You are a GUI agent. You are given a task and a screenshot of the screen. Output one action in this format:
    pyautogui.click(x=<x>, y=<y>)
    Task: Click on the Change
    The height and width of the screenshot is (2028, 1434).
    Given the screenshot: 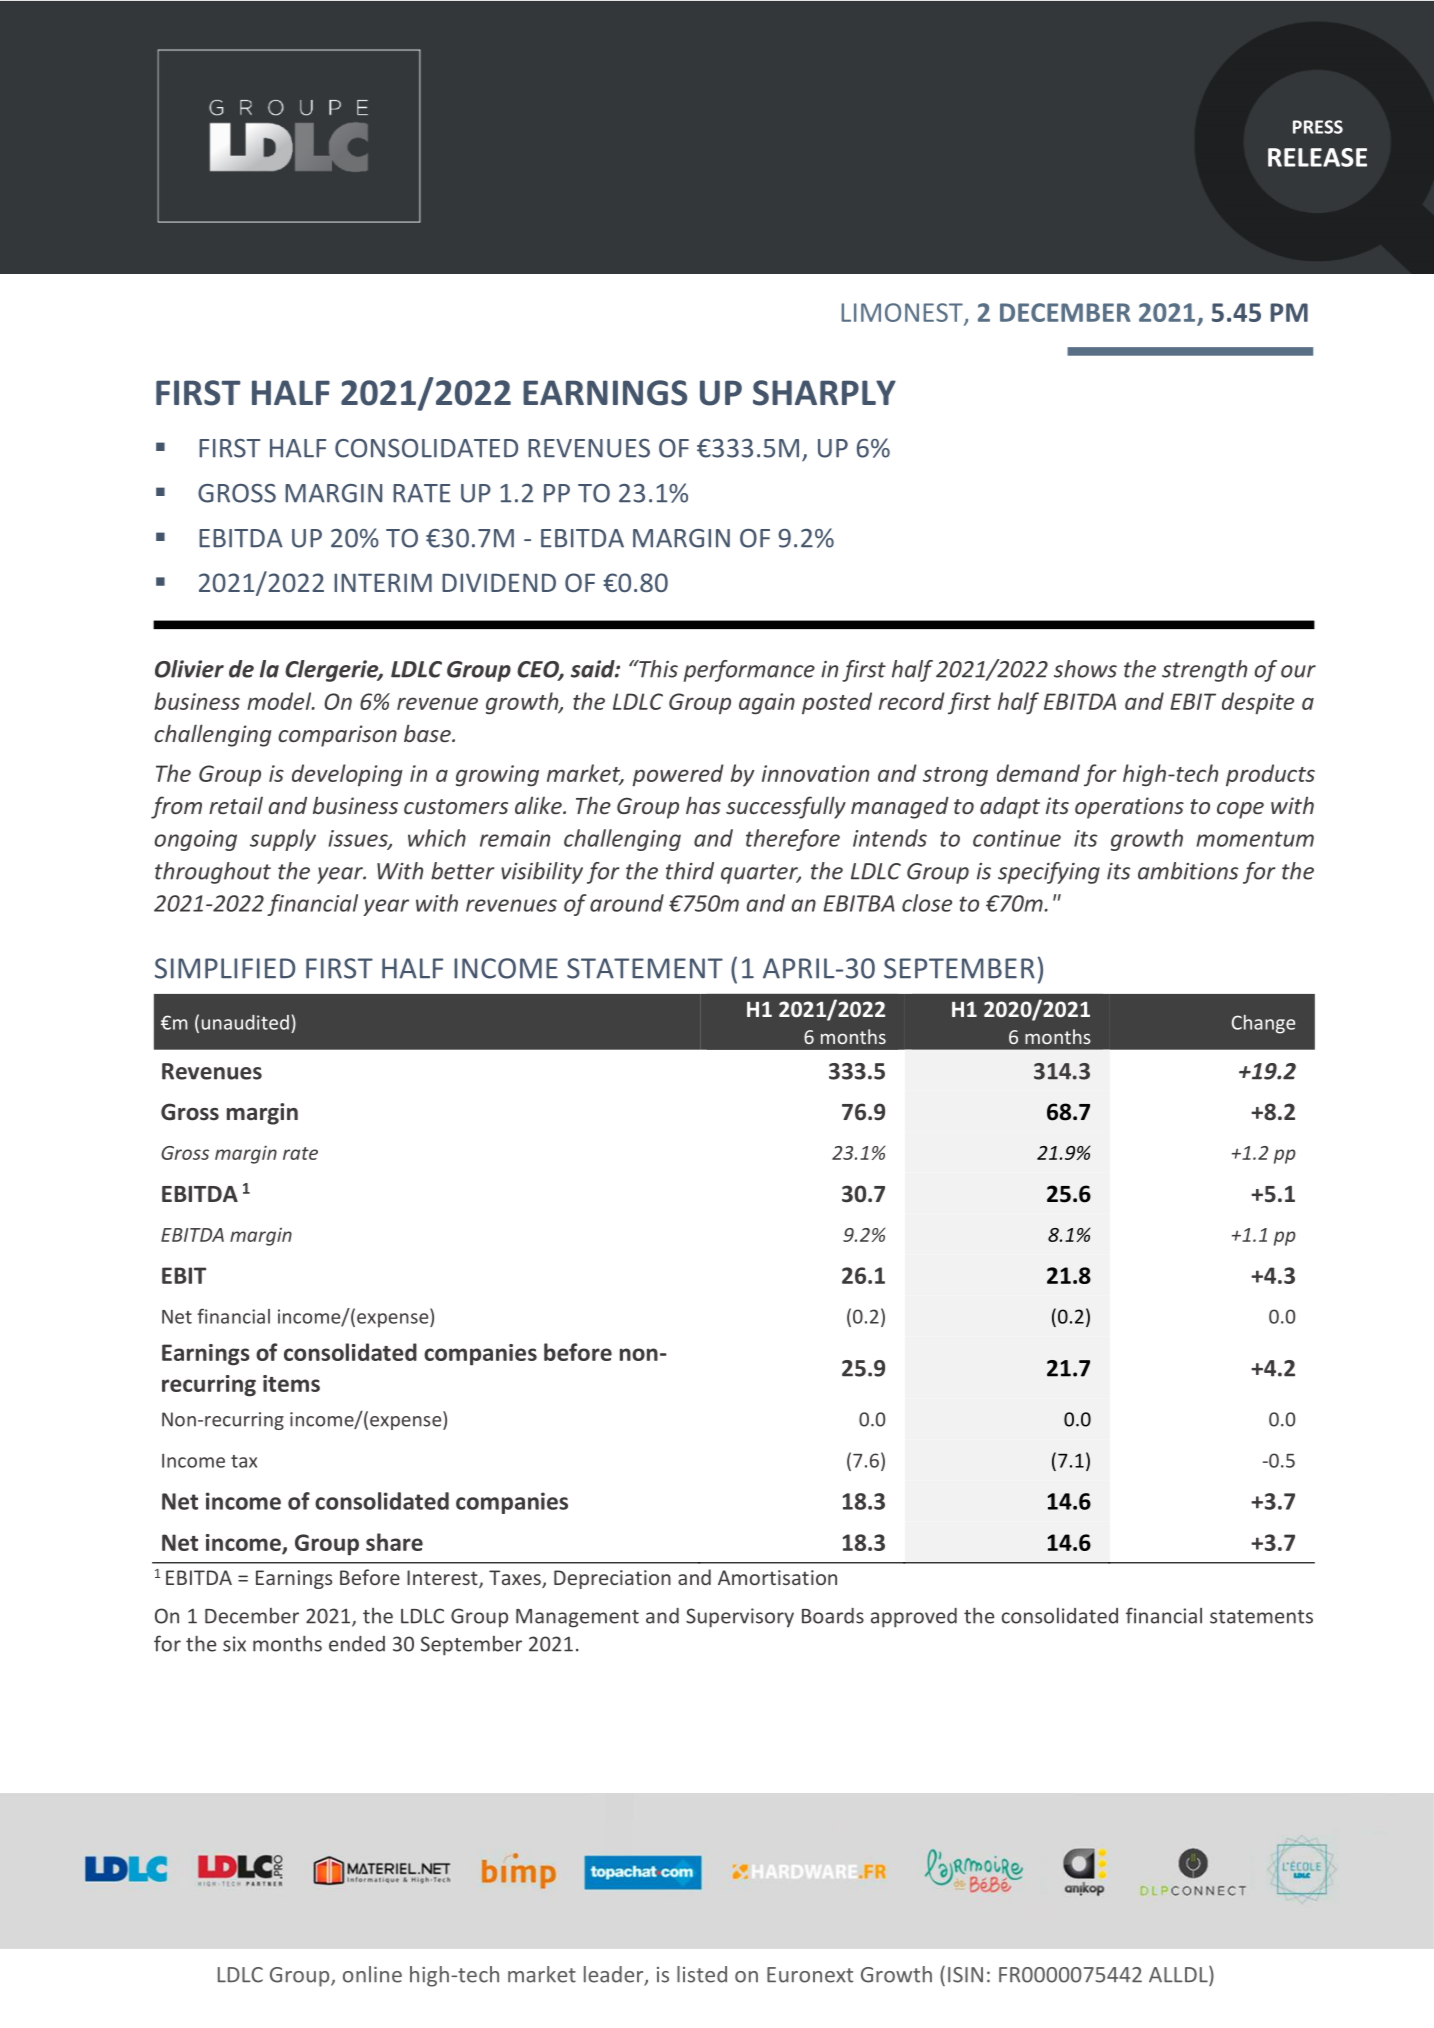 What is the action you would take?
    pyautogui.click(x=1263, y=1024)
